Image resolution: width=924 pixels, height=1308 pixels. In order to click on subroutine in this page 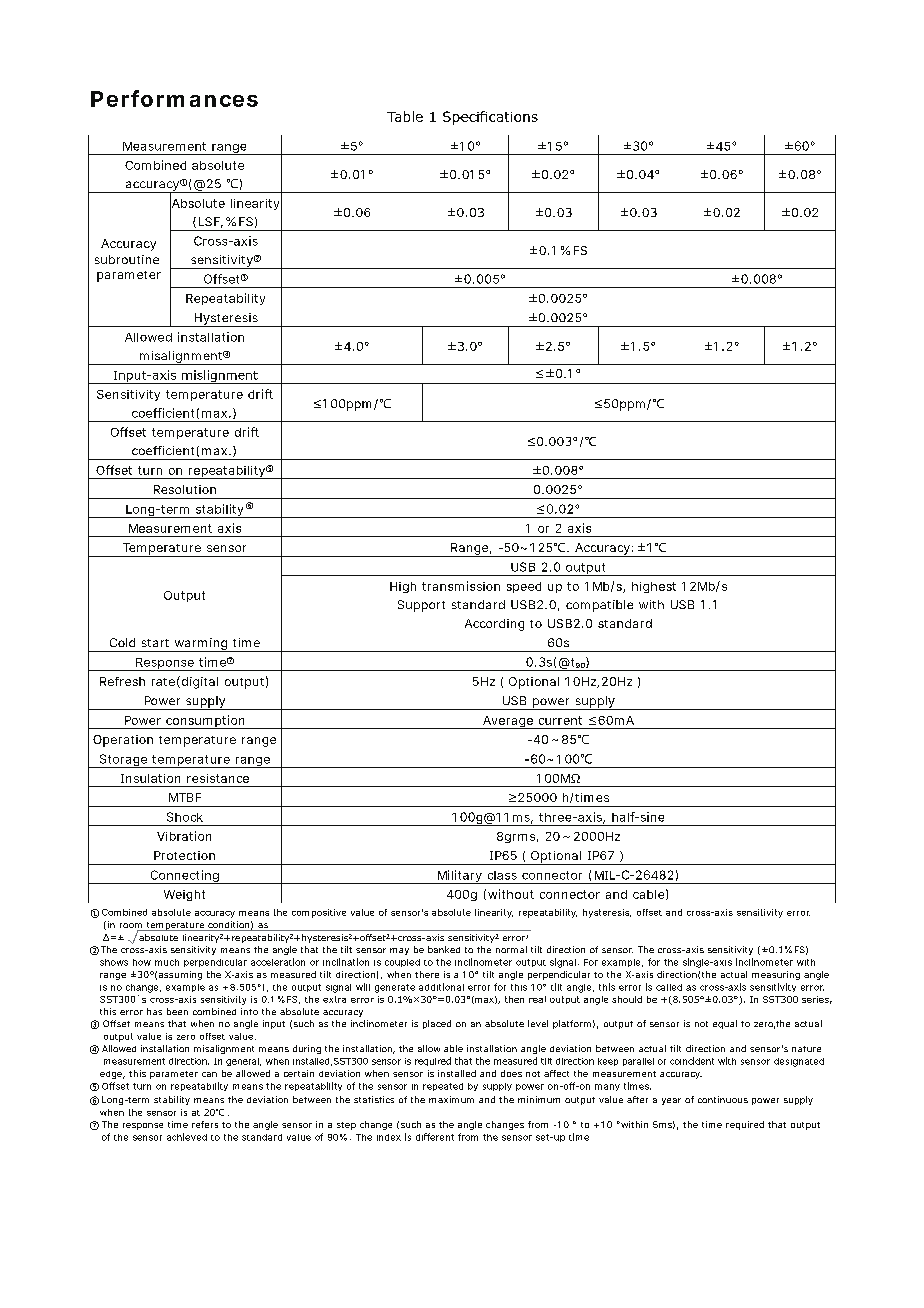, I will do `click(127, 259)`.
